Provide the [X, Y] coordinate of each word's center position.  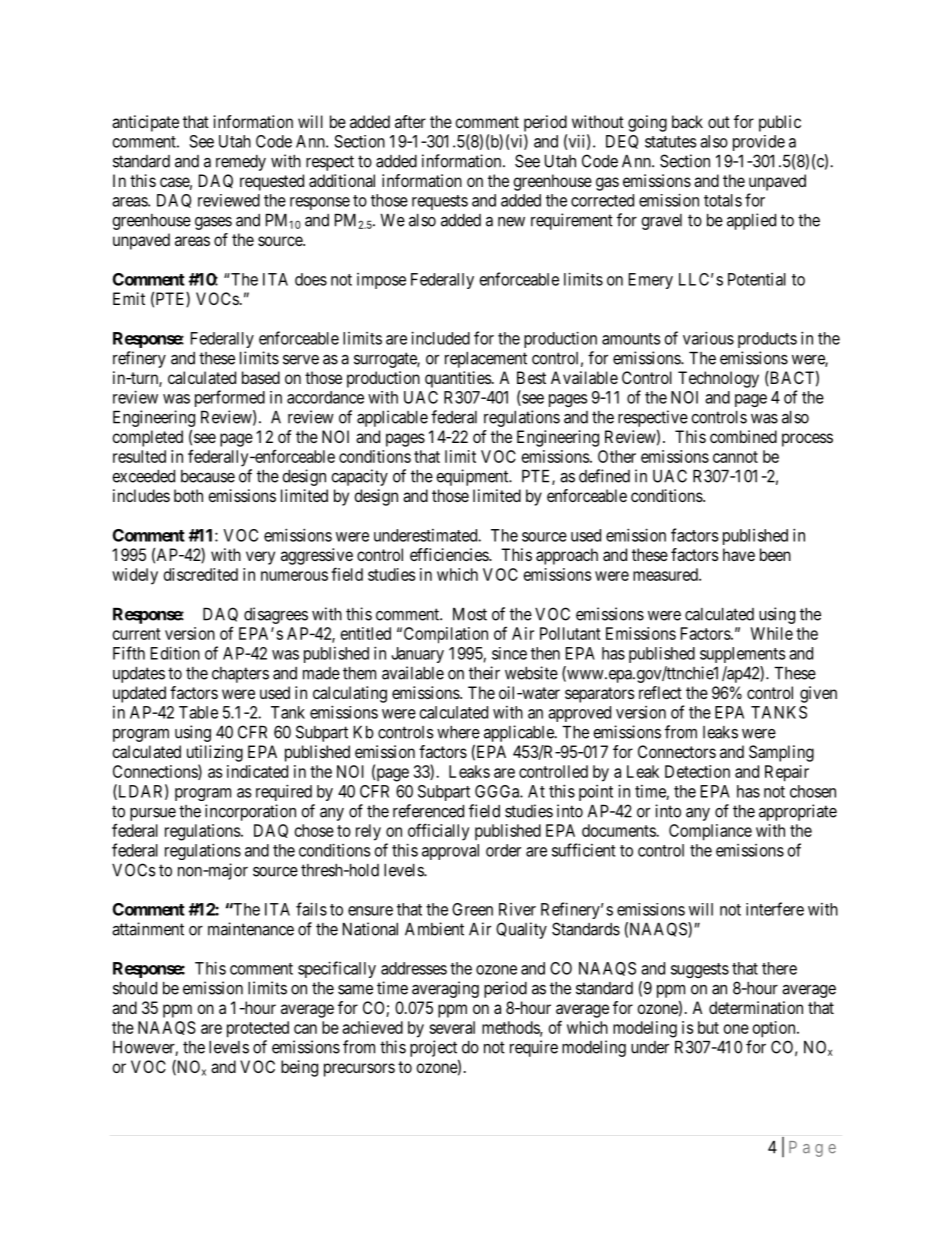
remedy [241, 163]
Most [470, 614]
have [739, 554]
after [410, 121]
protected [258, 1029]
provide [759, 143]
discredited [201, 574]
